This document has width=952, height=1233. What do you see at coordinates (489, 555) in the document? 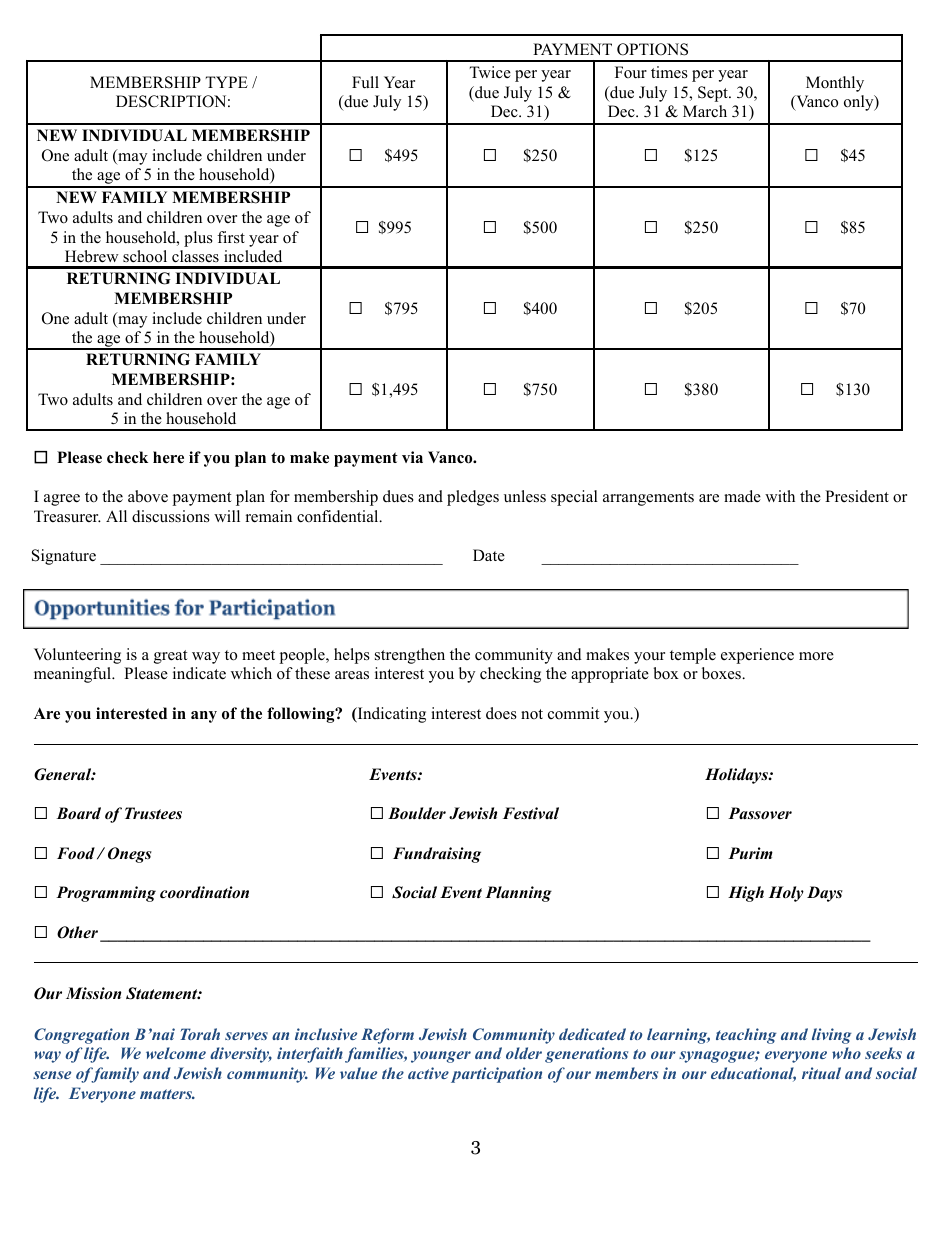
I see `Date` at bounding box center [489, 555].
